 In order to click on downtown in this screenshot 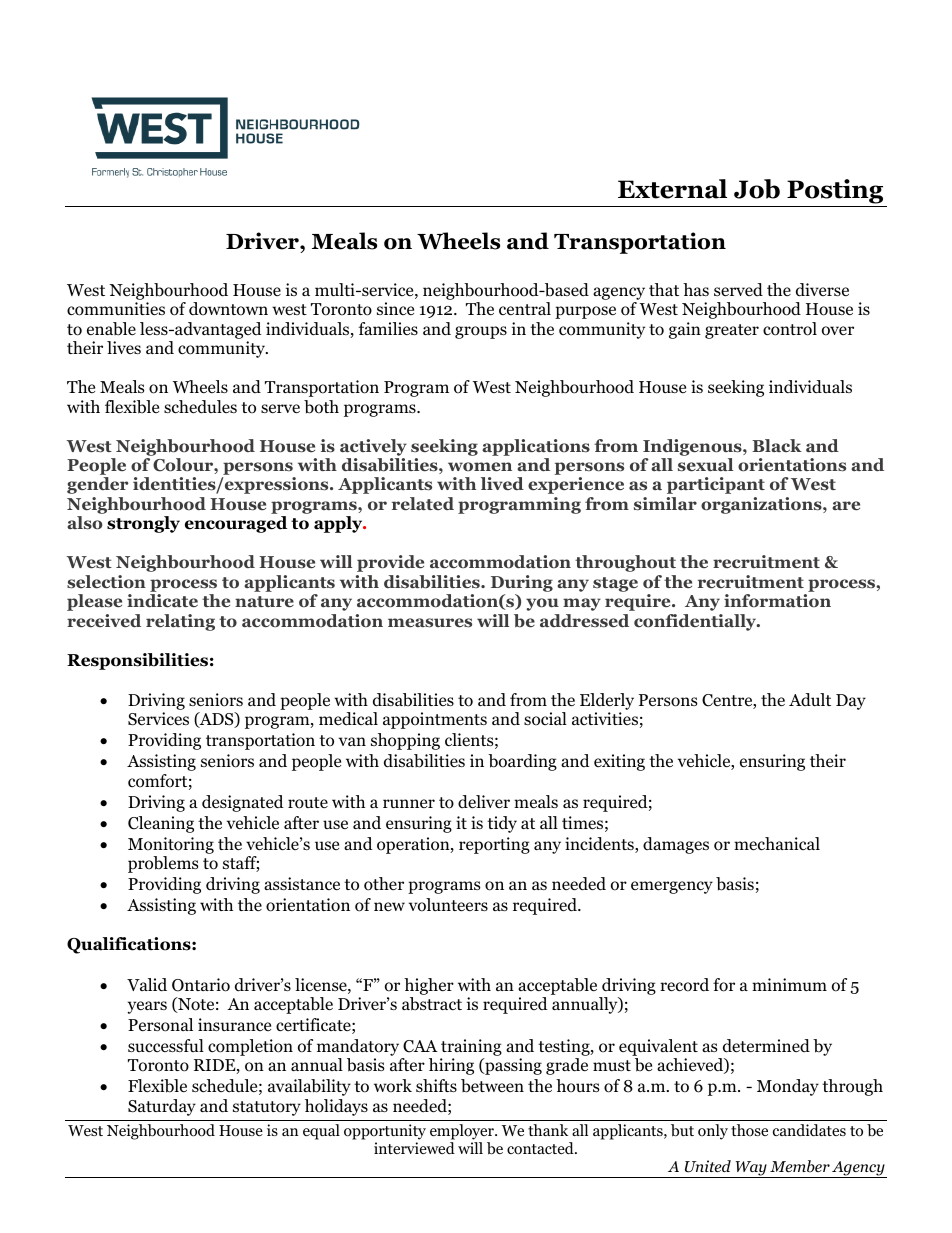, I will do `click(228, 309)`.
